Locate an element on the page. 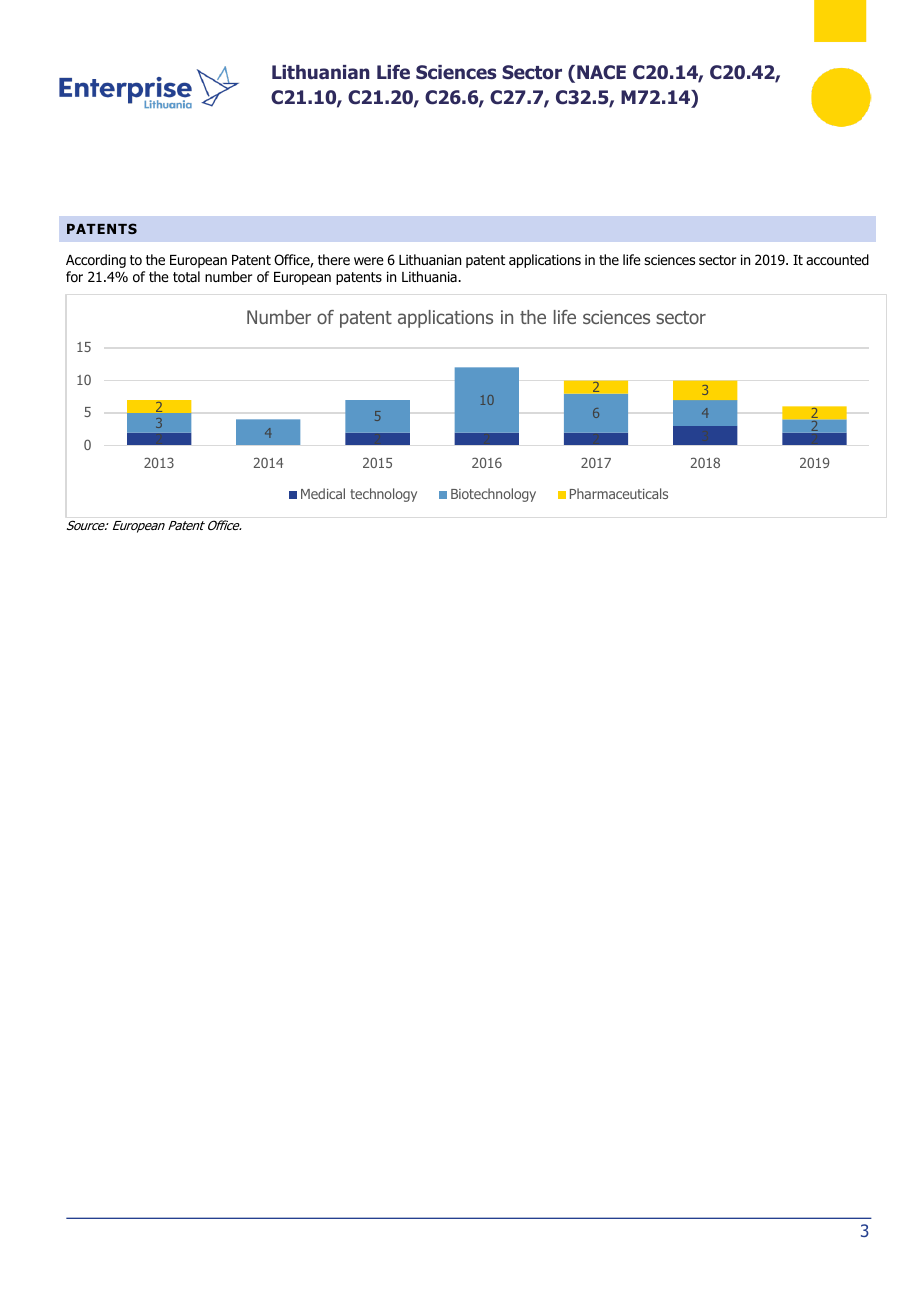 The width and height of the document is (924, 1308). there is located at coordinates (334, 259).
